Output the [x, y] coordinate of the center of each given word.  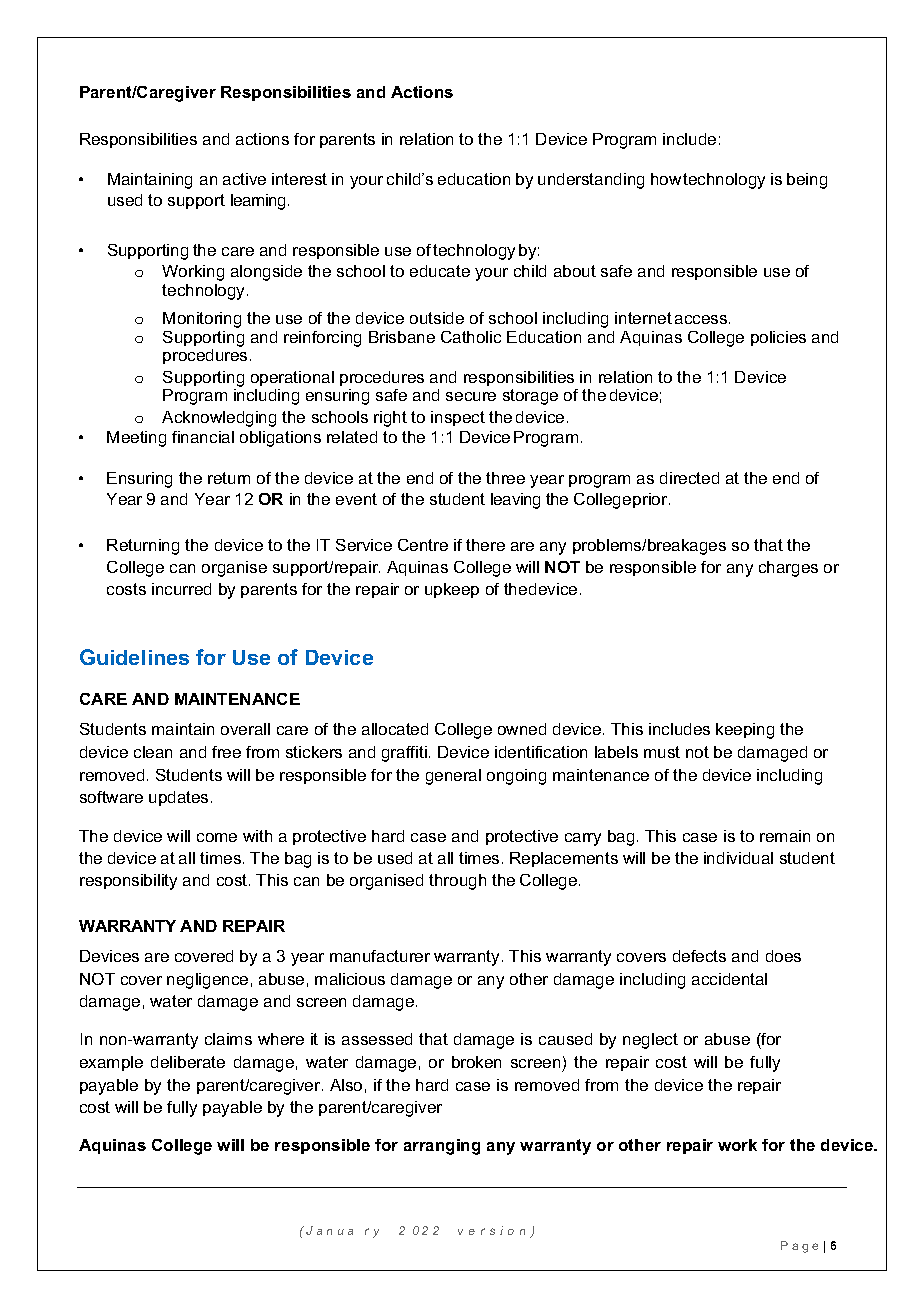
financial [203, 437]
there [485, 545]
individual [738, 858]
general [453, 777]
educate [440, 271]
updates [178, 798]
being [807, 181]
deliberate [188, 1062]
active [244, 179]
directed [689, 478]
